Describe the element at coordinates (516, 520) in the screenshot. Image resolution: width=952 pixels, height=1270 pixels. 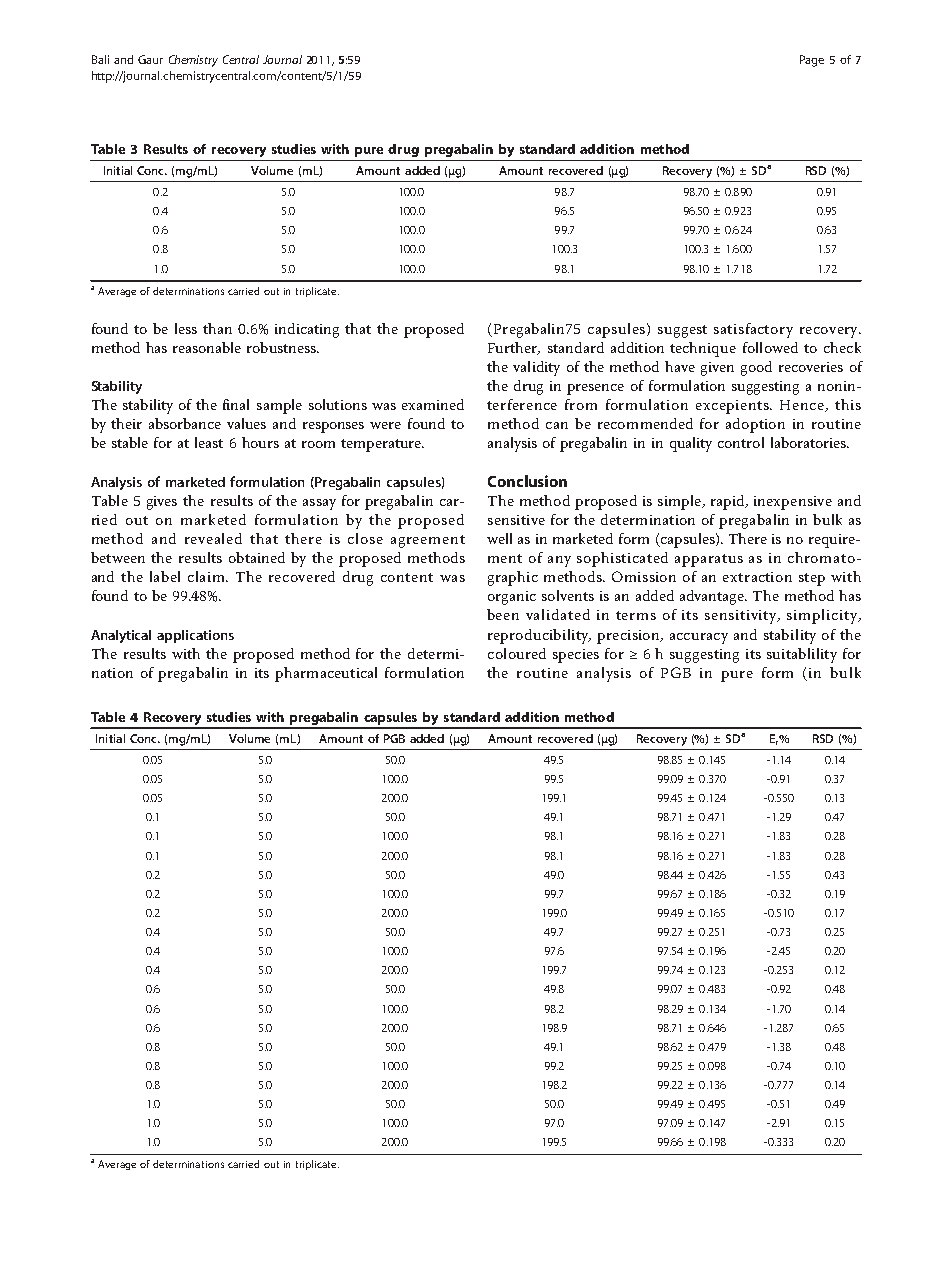
I see `sensitive` at that location.
